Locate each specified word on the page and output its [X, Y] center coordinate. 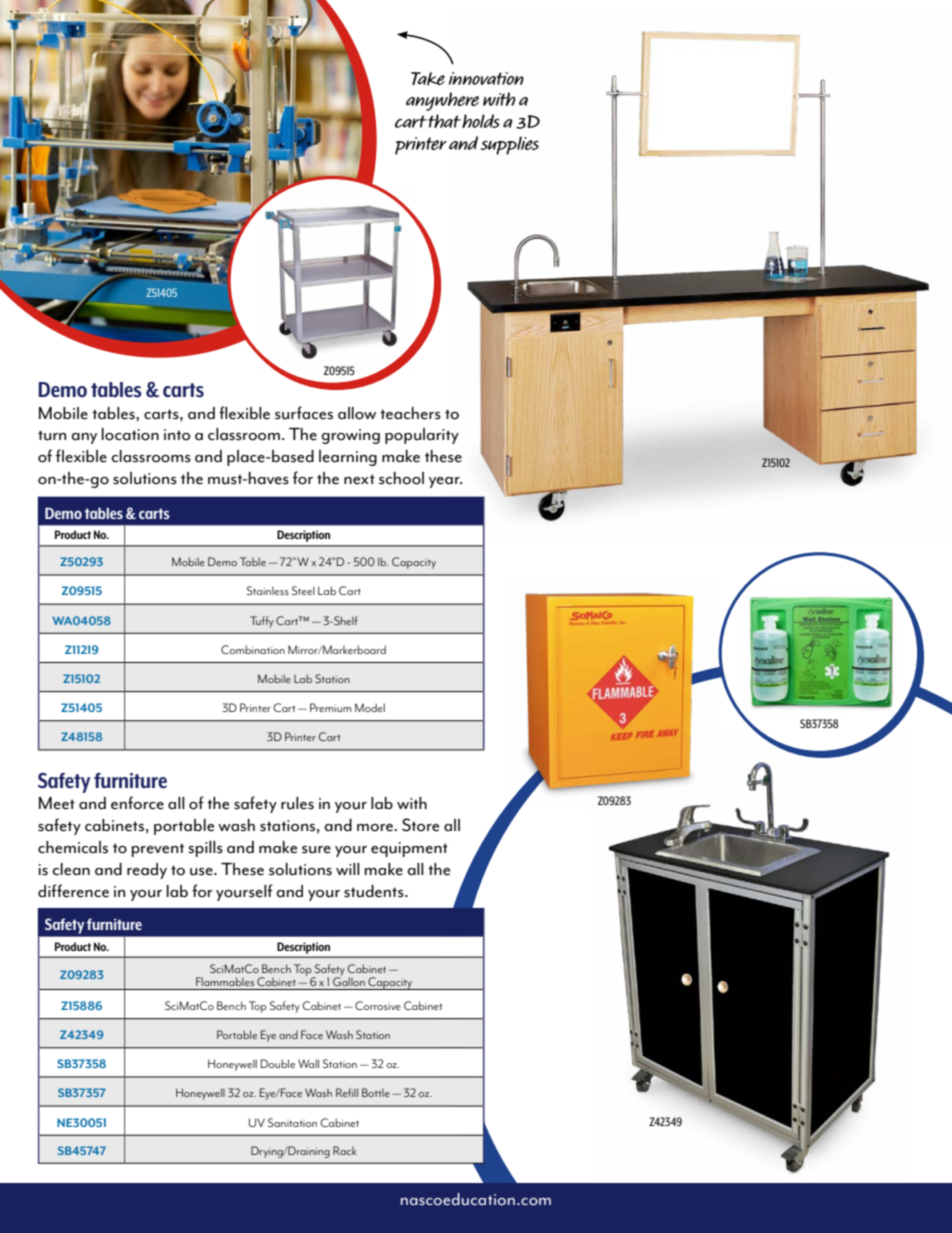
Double [278, 1063]
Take [428, 79]
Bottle [376, 1092]
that [444, 121]
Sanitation [292, 1122]
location [130, 434]
